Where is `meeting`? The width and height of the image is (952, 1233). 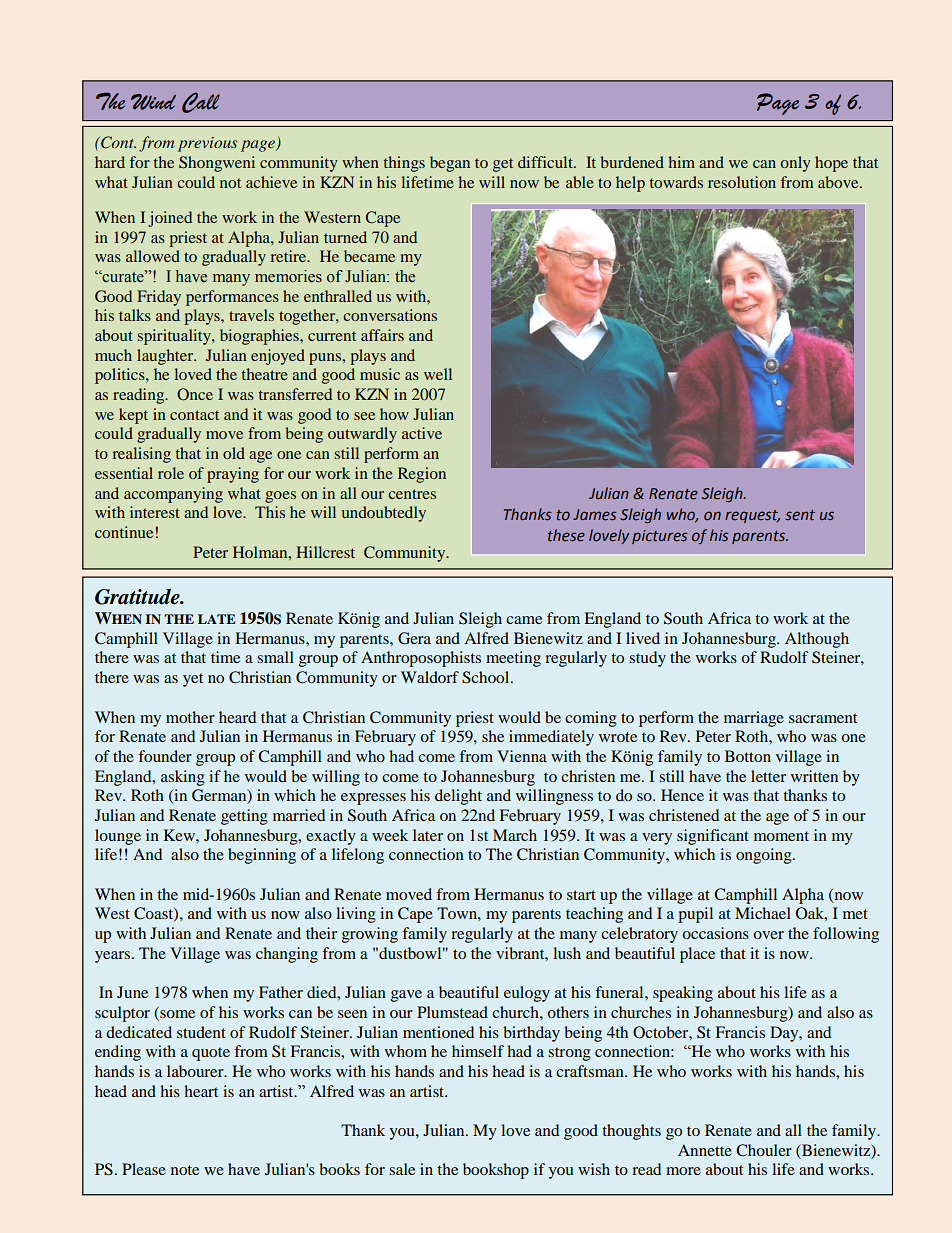
meeting is located at coordinates (513, 659).
